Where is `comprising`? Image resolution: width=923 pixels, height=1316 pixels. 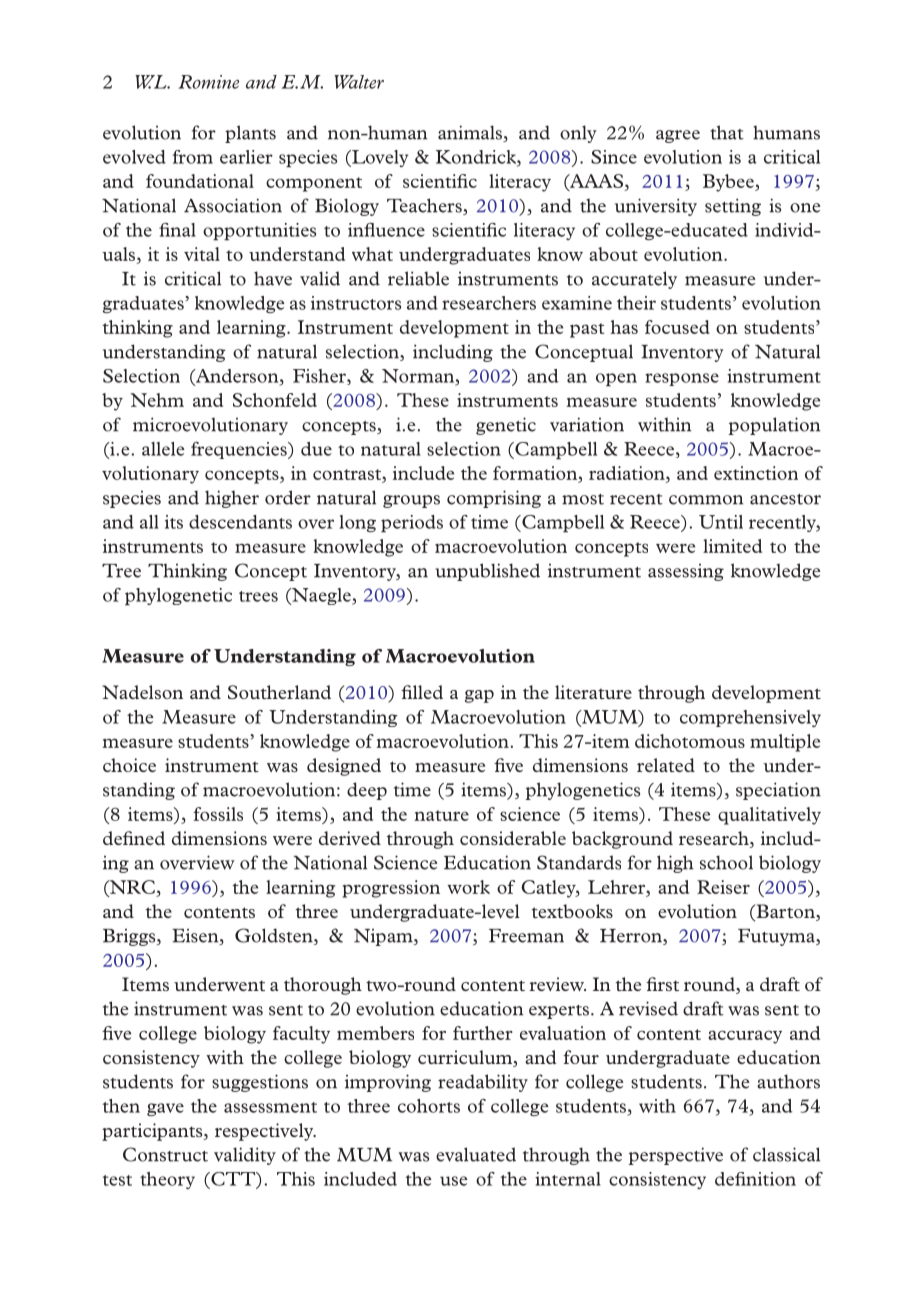 comprising is located at coordinates (494, 499).
